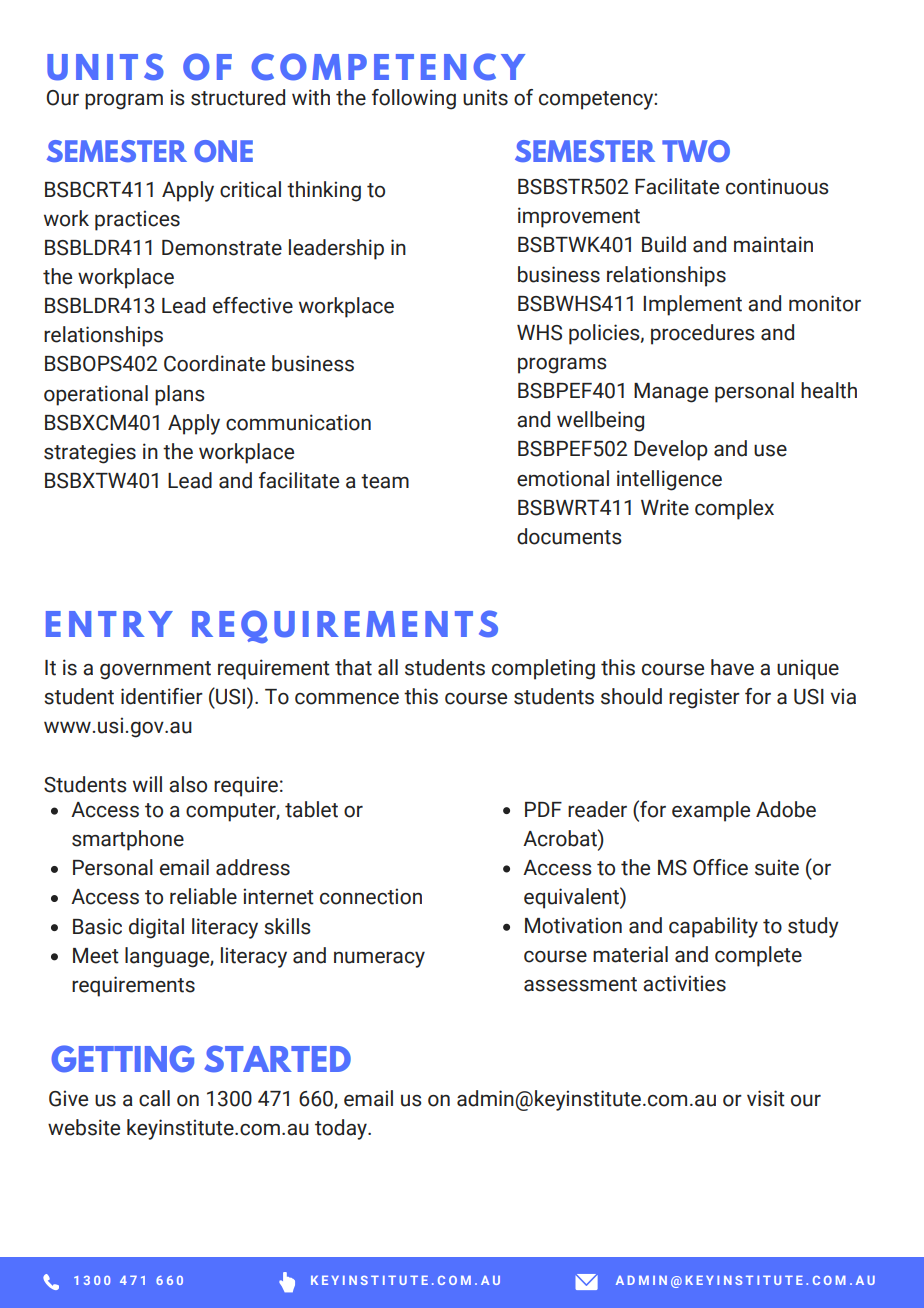 Image resolution: width=924 pixels, height=1308 pixels. Describe the element at coordinates (238, 97) in the page. I see `structured` at that location.
